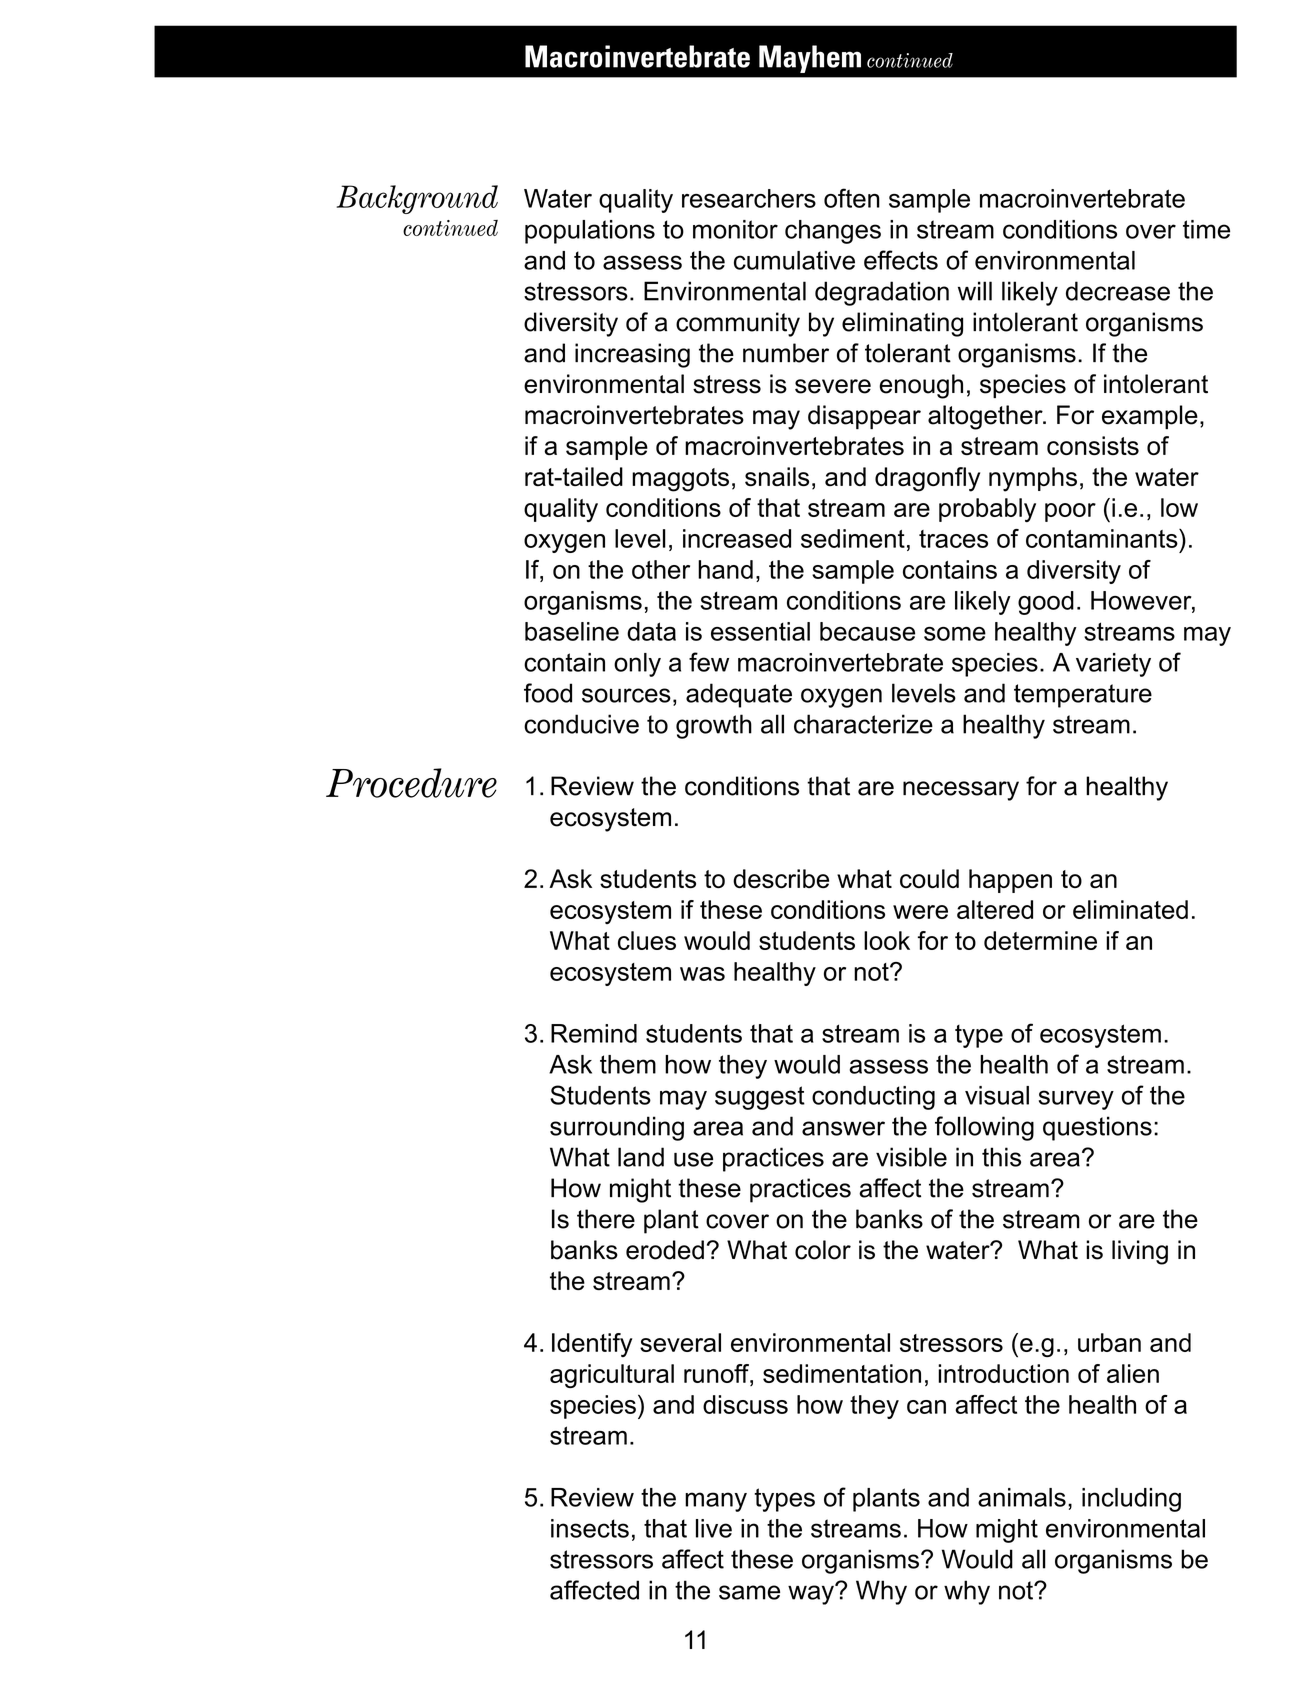 The image size is (1314, 1701). I want to click on time, so click(1206, 229).
